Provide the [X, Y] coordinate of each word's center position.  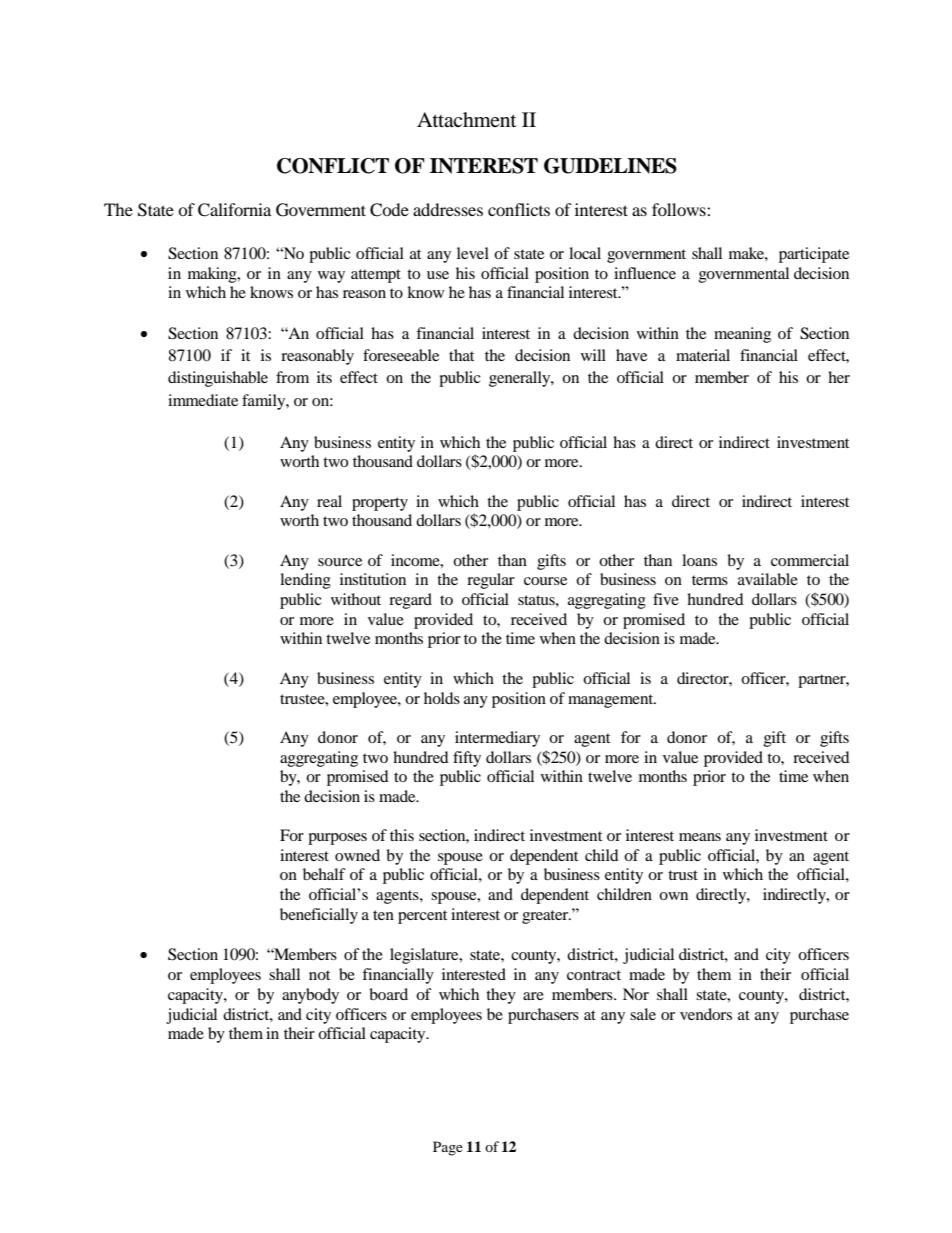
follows [680, 209]
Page [448, 1148]
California [234, 210]
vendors [706, 1014]
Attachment [466, 119]
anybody [310, 996]
